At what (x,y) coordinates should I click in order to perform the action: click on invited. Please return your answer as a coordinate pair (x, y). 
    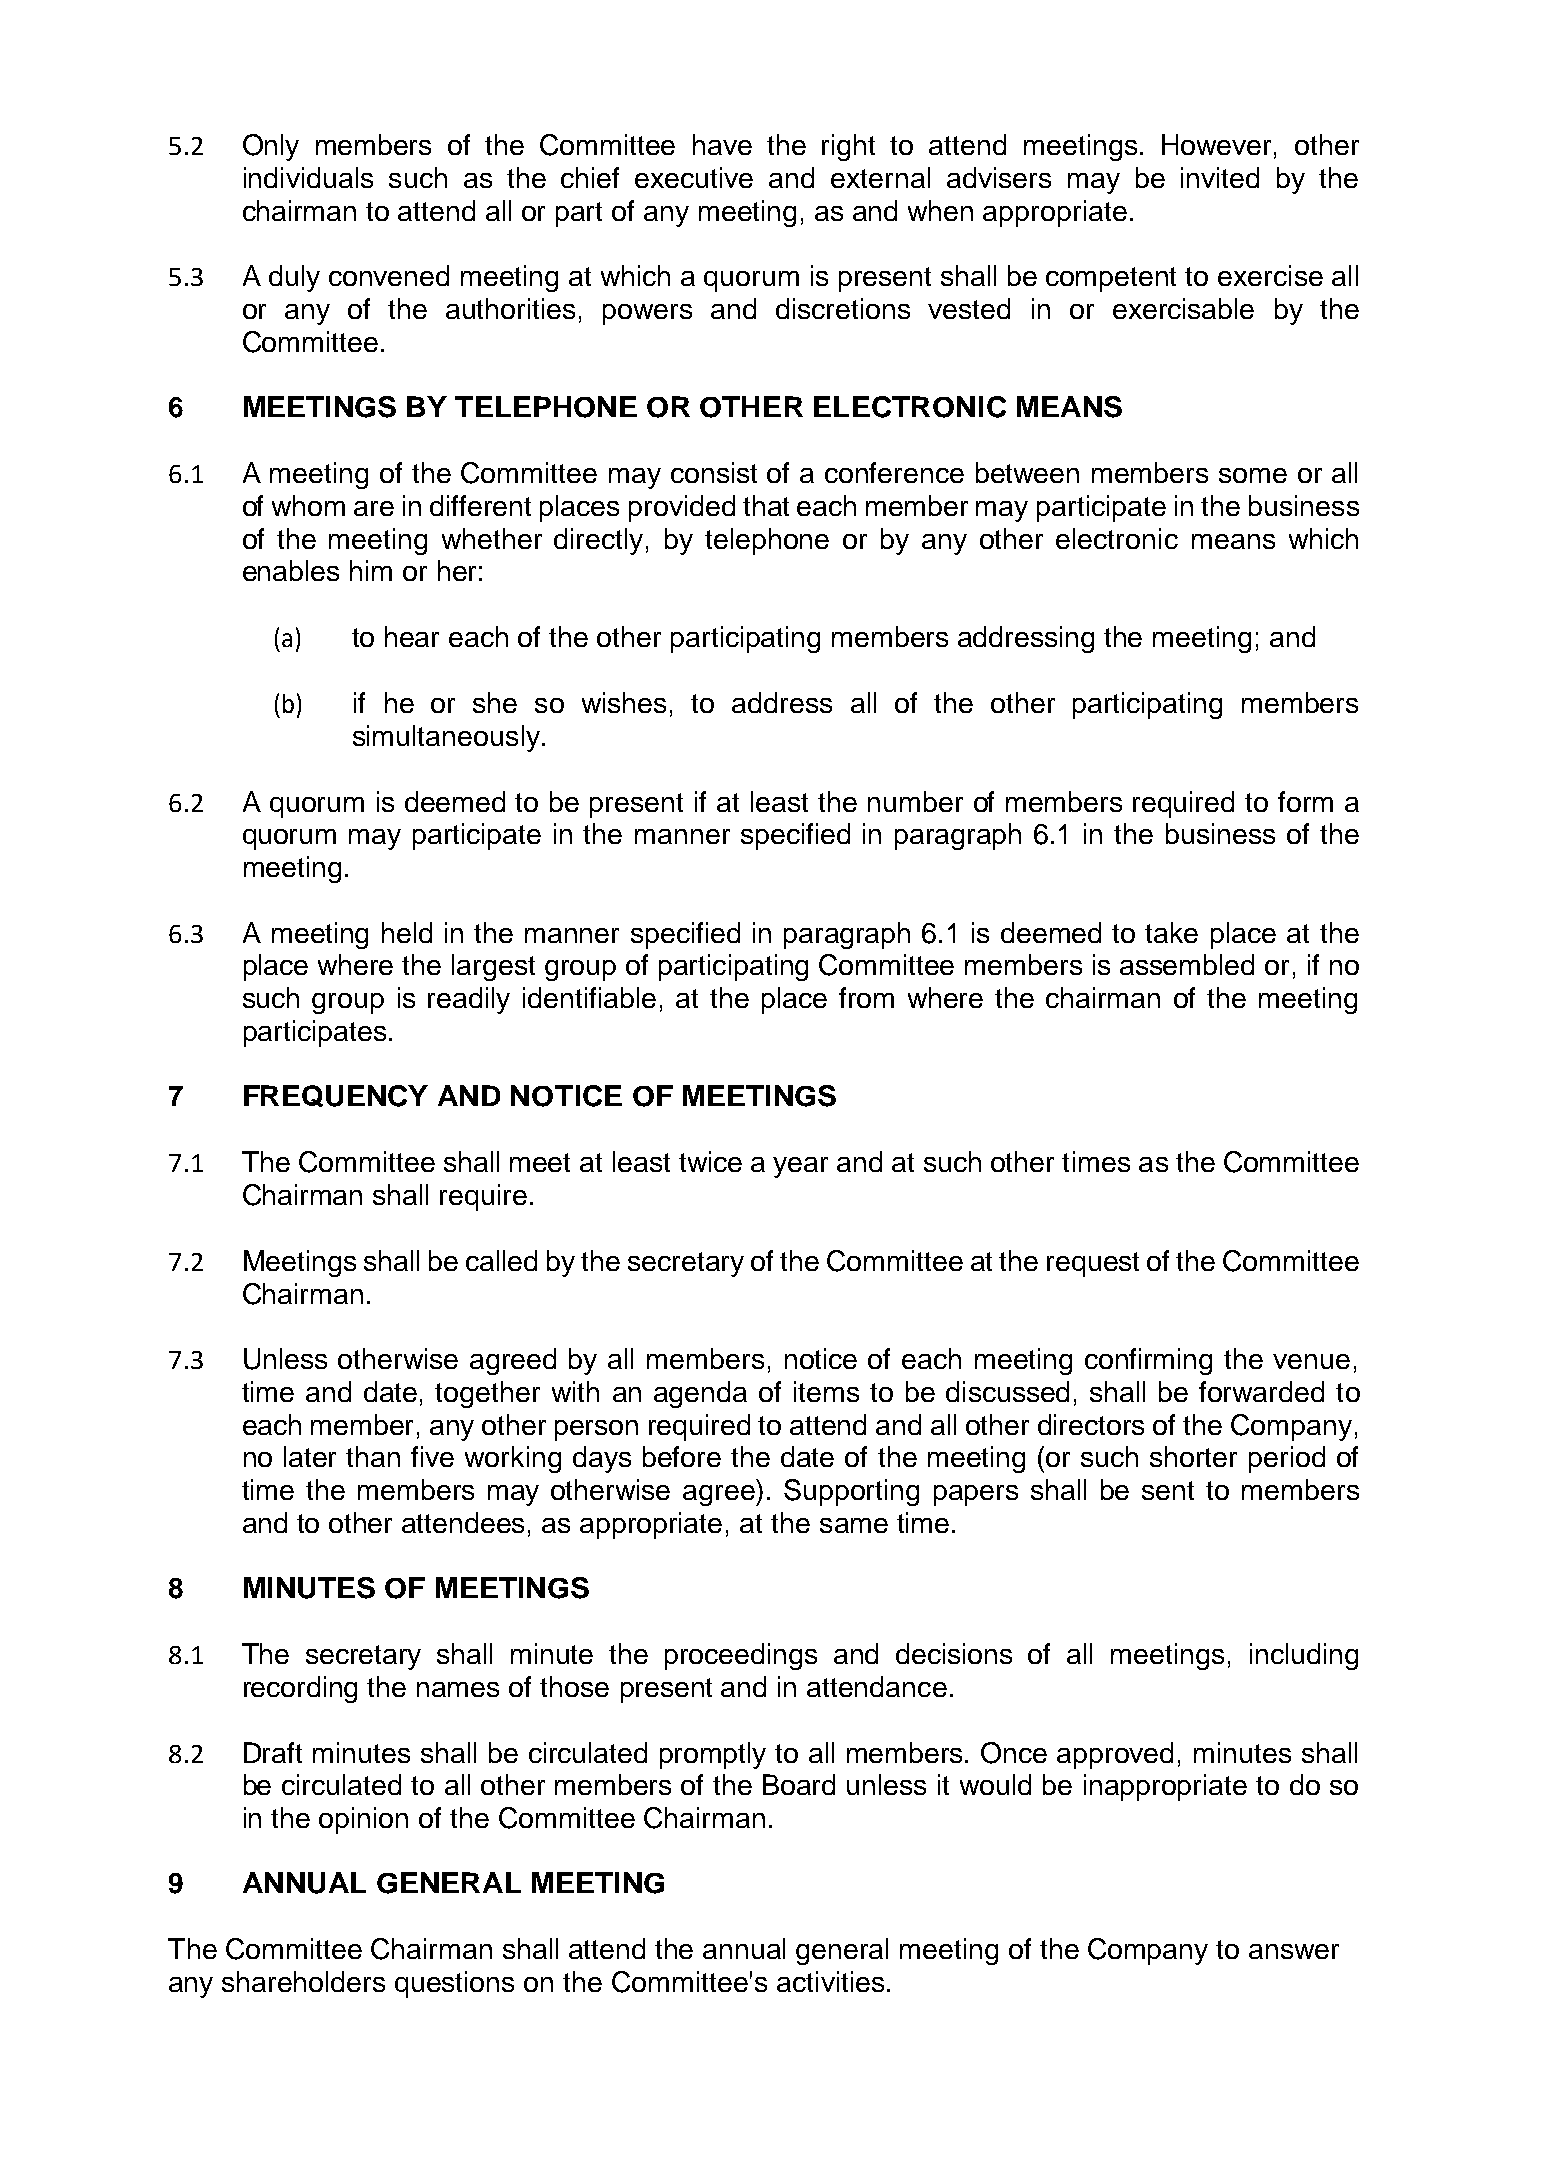
    Looking at the image, I should click on (1220, 177).
